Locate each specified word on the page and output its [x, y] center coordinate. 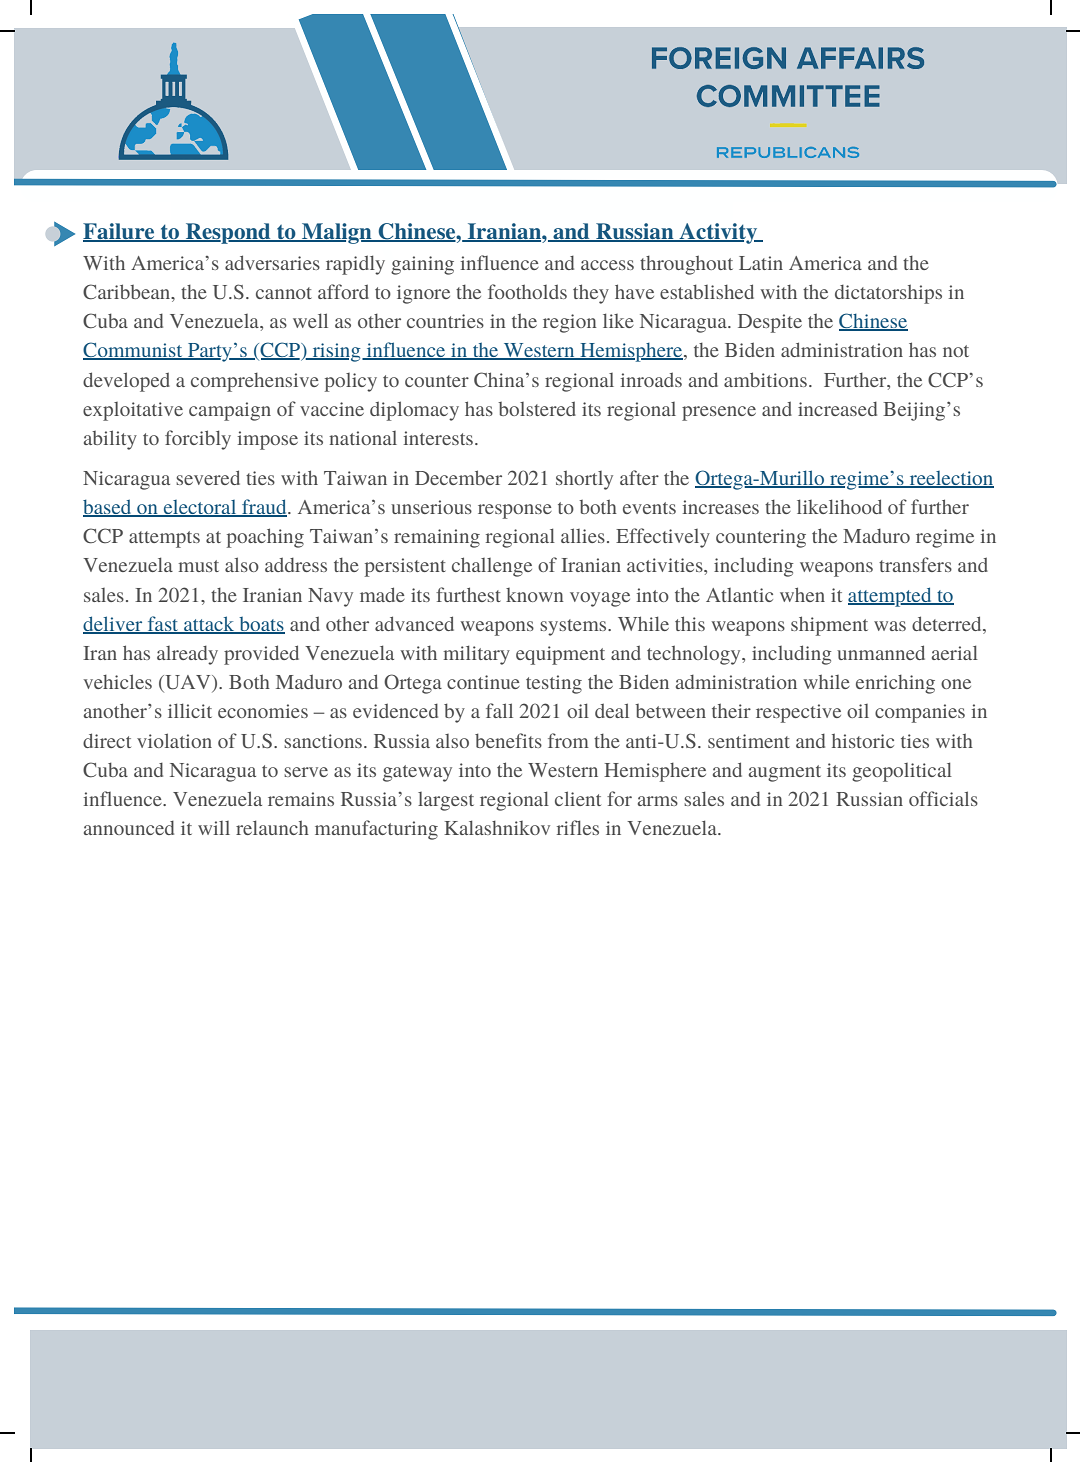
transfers [915, 564]
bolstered [537, 408]
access [607, 265]
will [214, 828]
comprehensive [255, 382]
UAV [188, 683]
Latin [761, 263]
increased [837, 408]
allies [583, 535]
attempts [164, 539]
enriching [895, 684]
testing [554, 684]
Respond [228, 233]
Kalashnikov [497, 827]
